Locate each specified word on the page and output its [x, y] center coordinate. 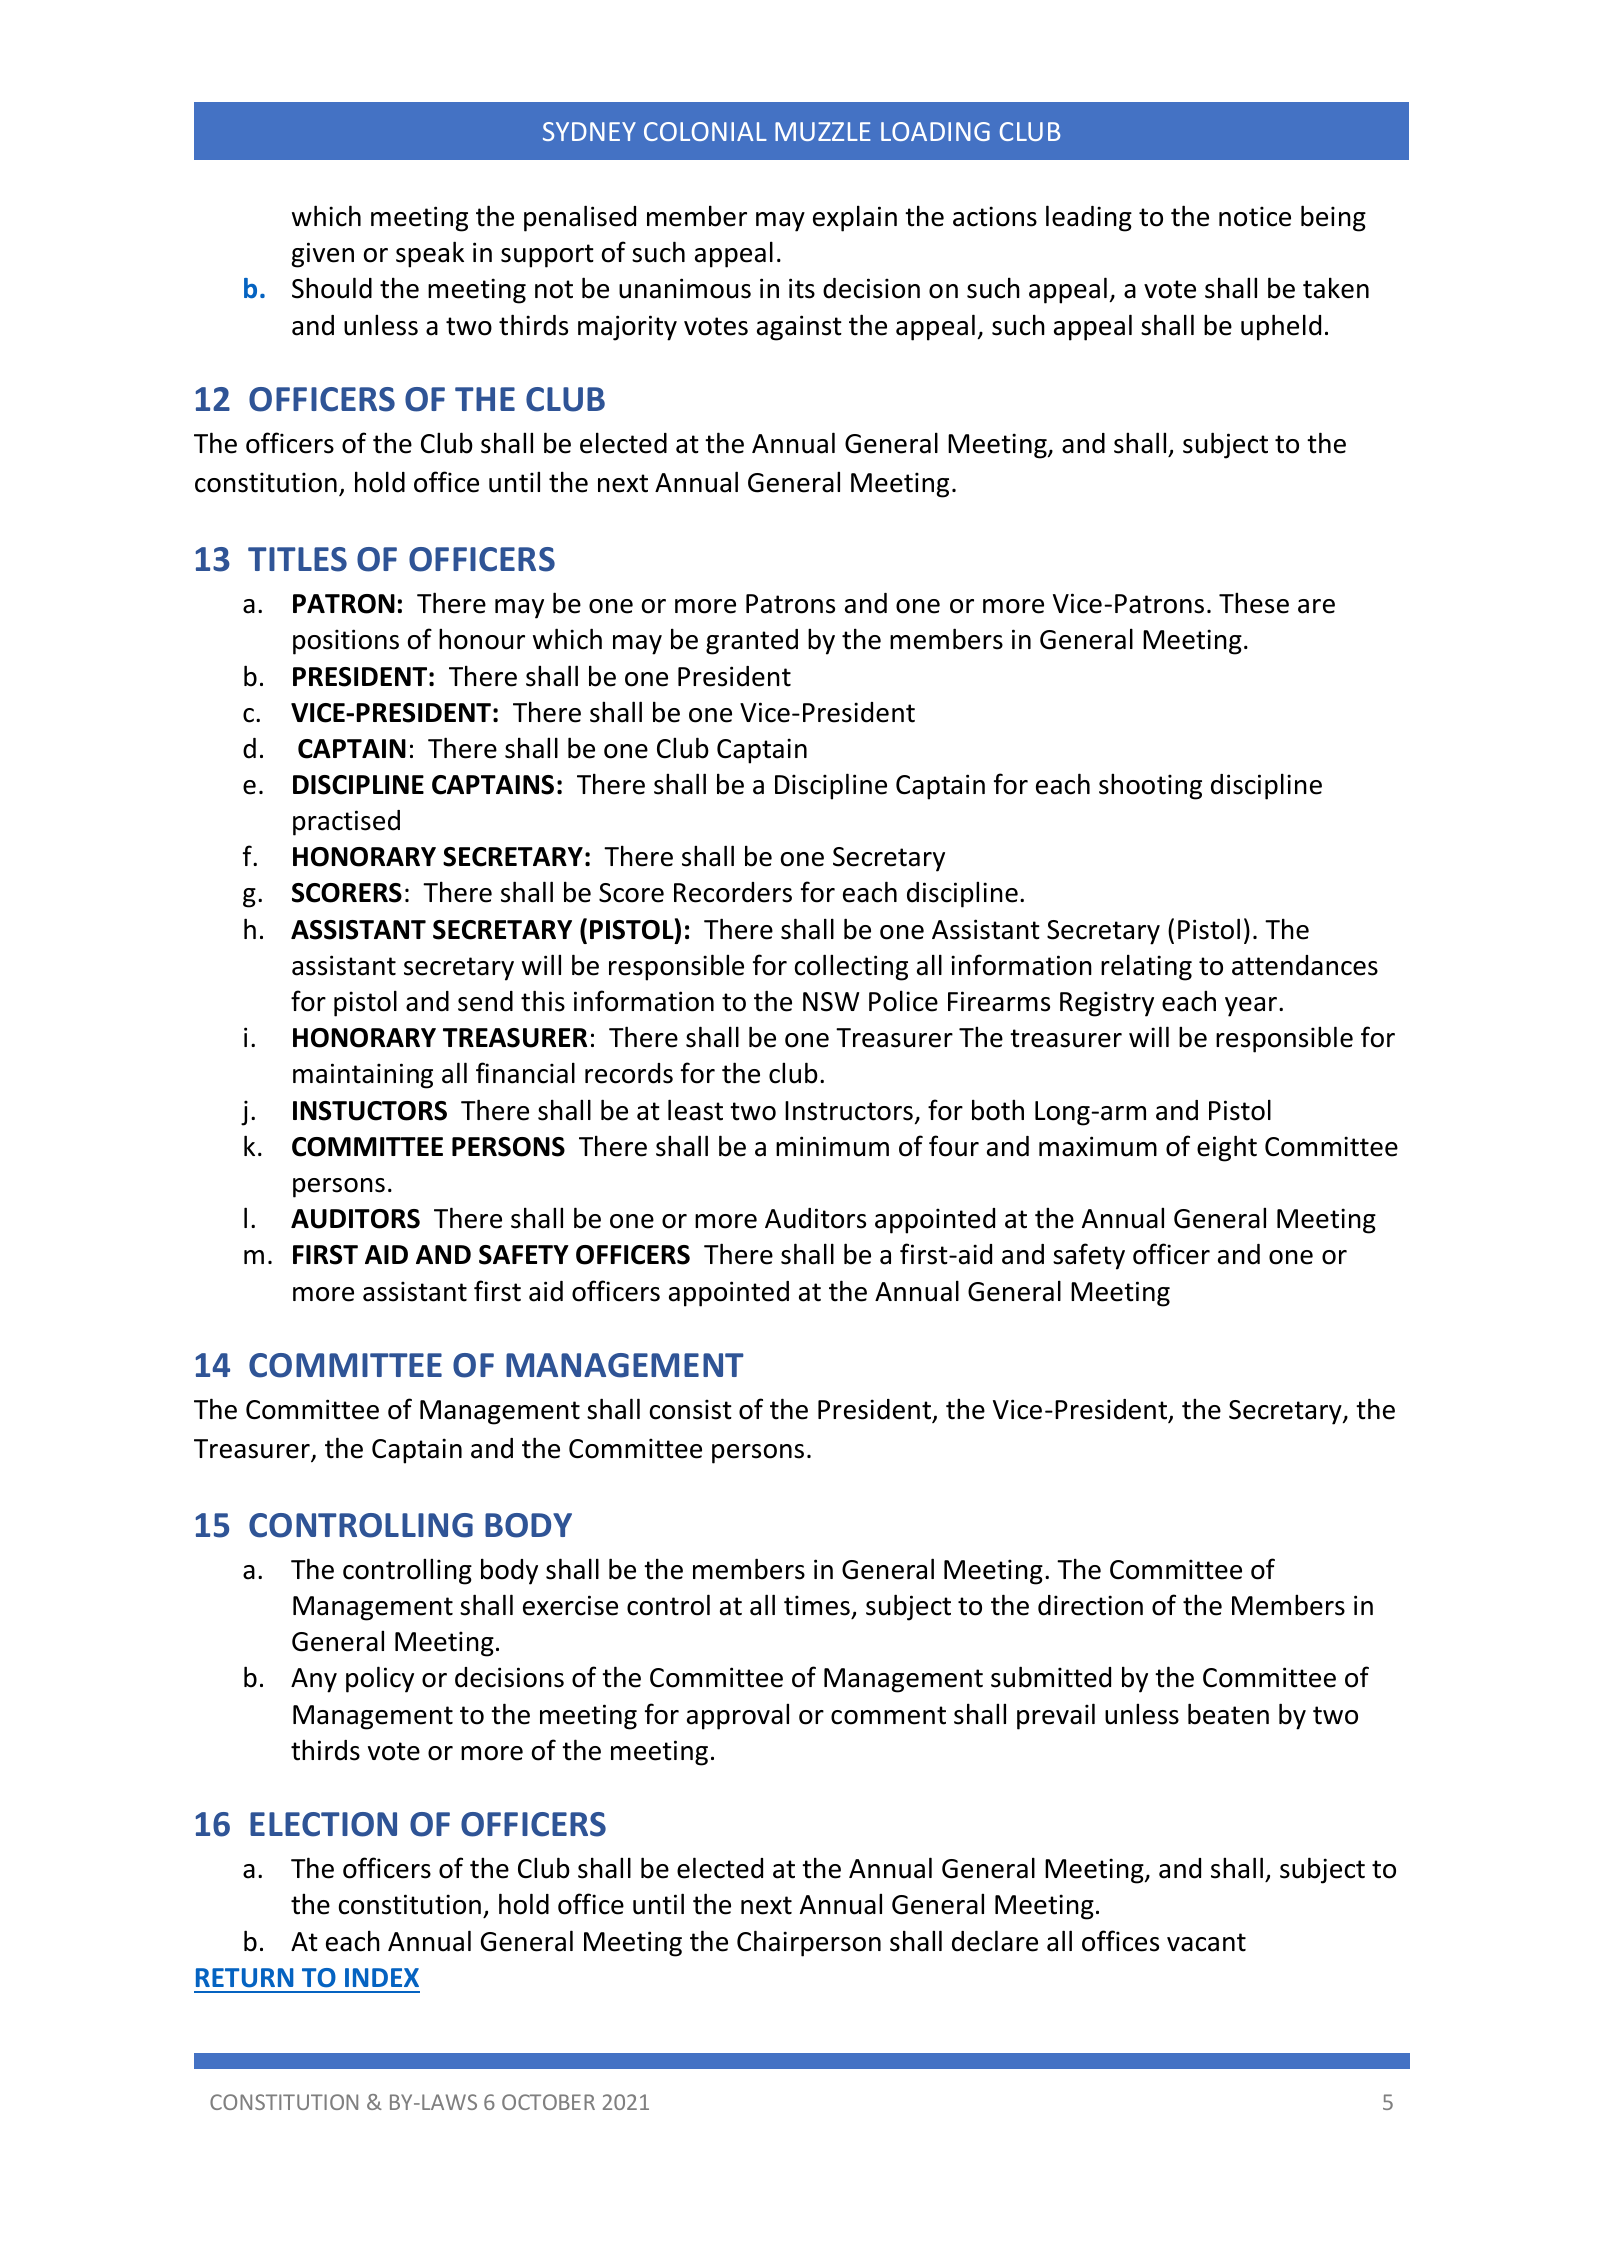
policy [380, 1679]
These [1254, 603]
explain [855, 218]
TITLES [297, 559]
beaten [1228, 1714]
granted [752, 642]
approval [738, 1716]
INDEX [382, 1977]
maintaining [363, 1076]
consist [691, 1409]
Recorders [733, 892]
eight [1227, 1148]
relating [1146, 967]
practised [346, 823]
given [323, 255]
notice [1255, 216]
